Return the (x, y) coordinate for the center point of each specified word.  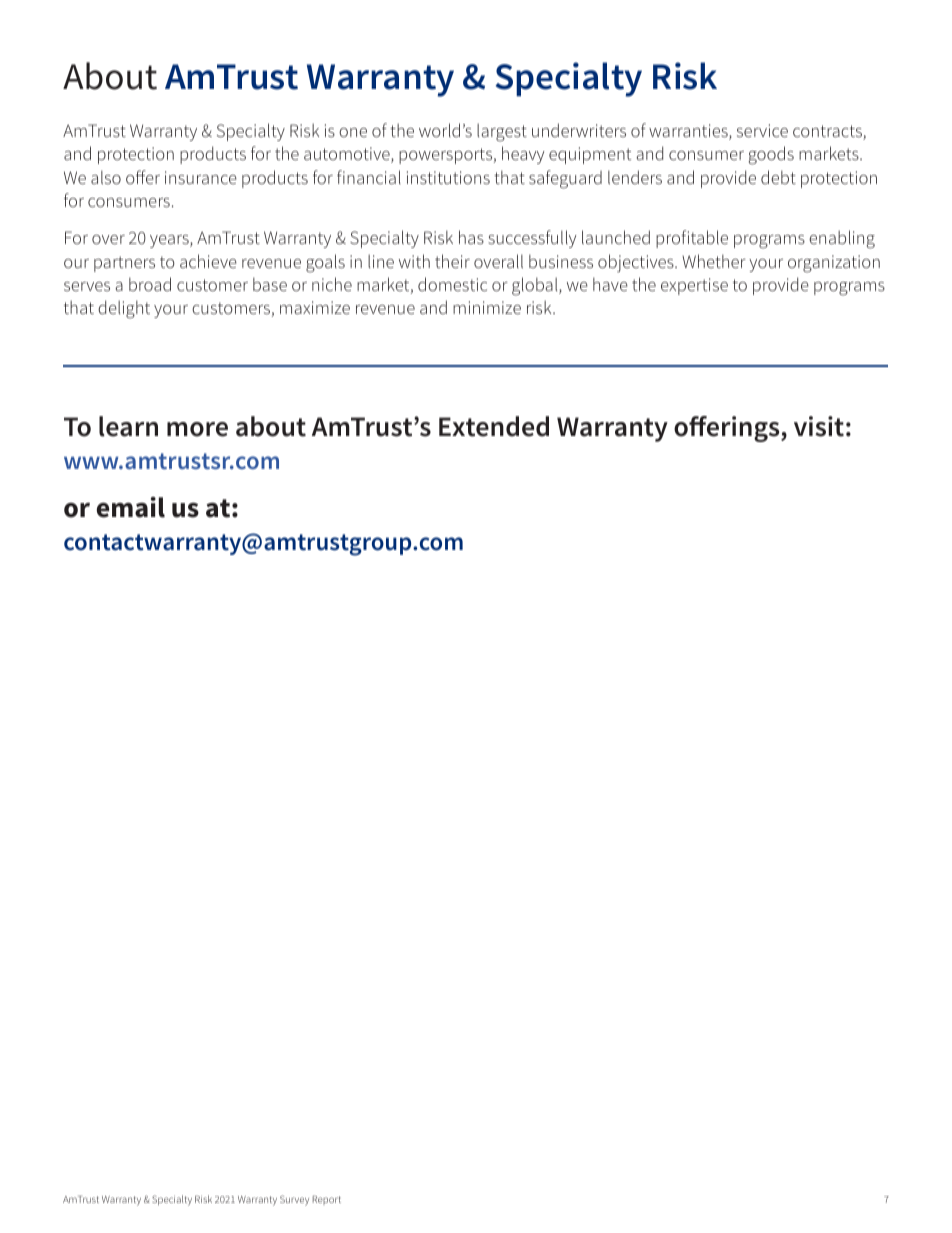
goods (771, 155)
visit (819, 426)
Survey (294, 1200)
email (131, 507)
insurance (201, 177)
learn (128, 426)
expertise (694, 286)
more (197, 429)
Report (327, 1200)
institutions (448, 177)
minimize (487, 307)
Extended (494, 426)
